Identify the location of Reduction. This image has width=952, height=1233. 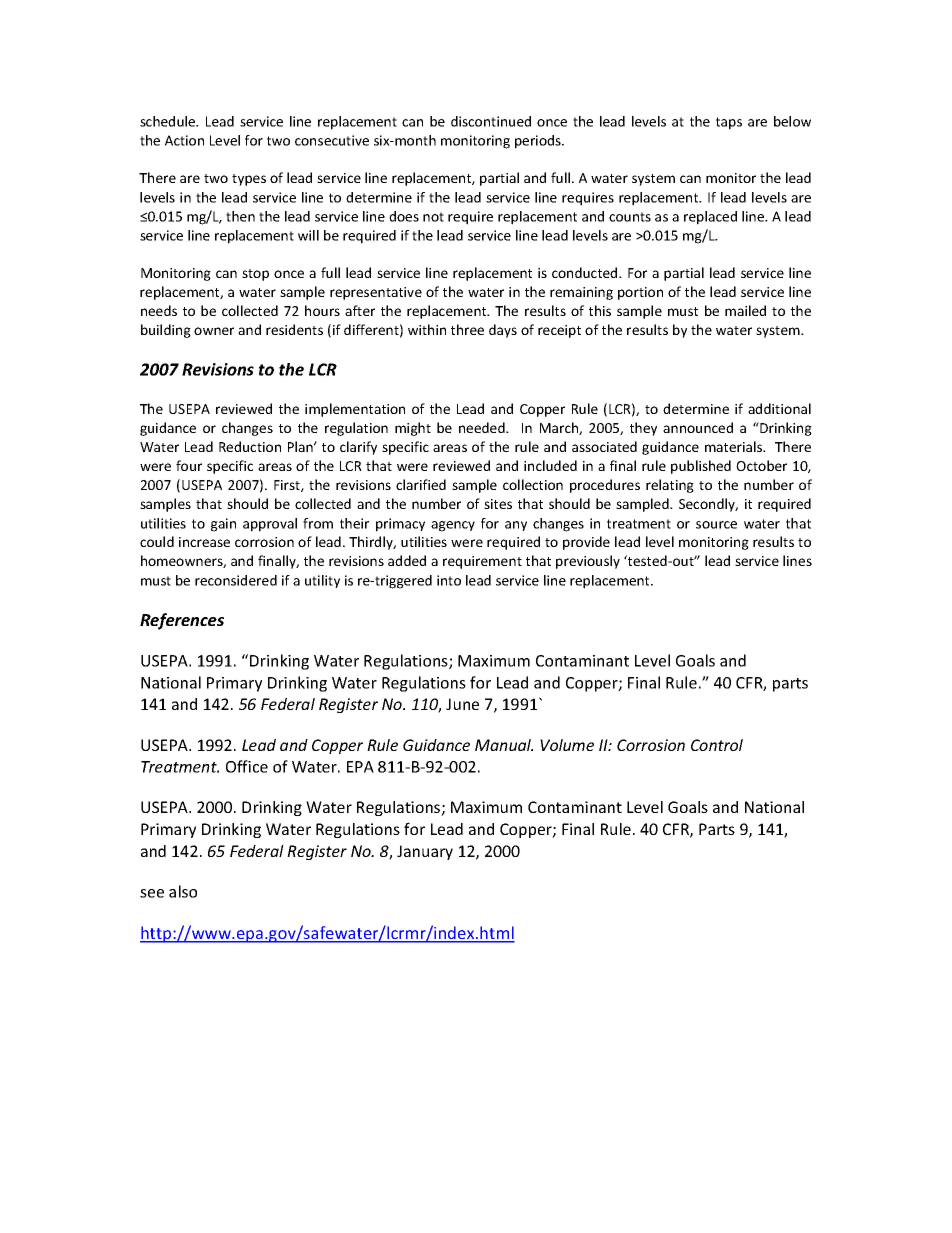
(250, 446).
